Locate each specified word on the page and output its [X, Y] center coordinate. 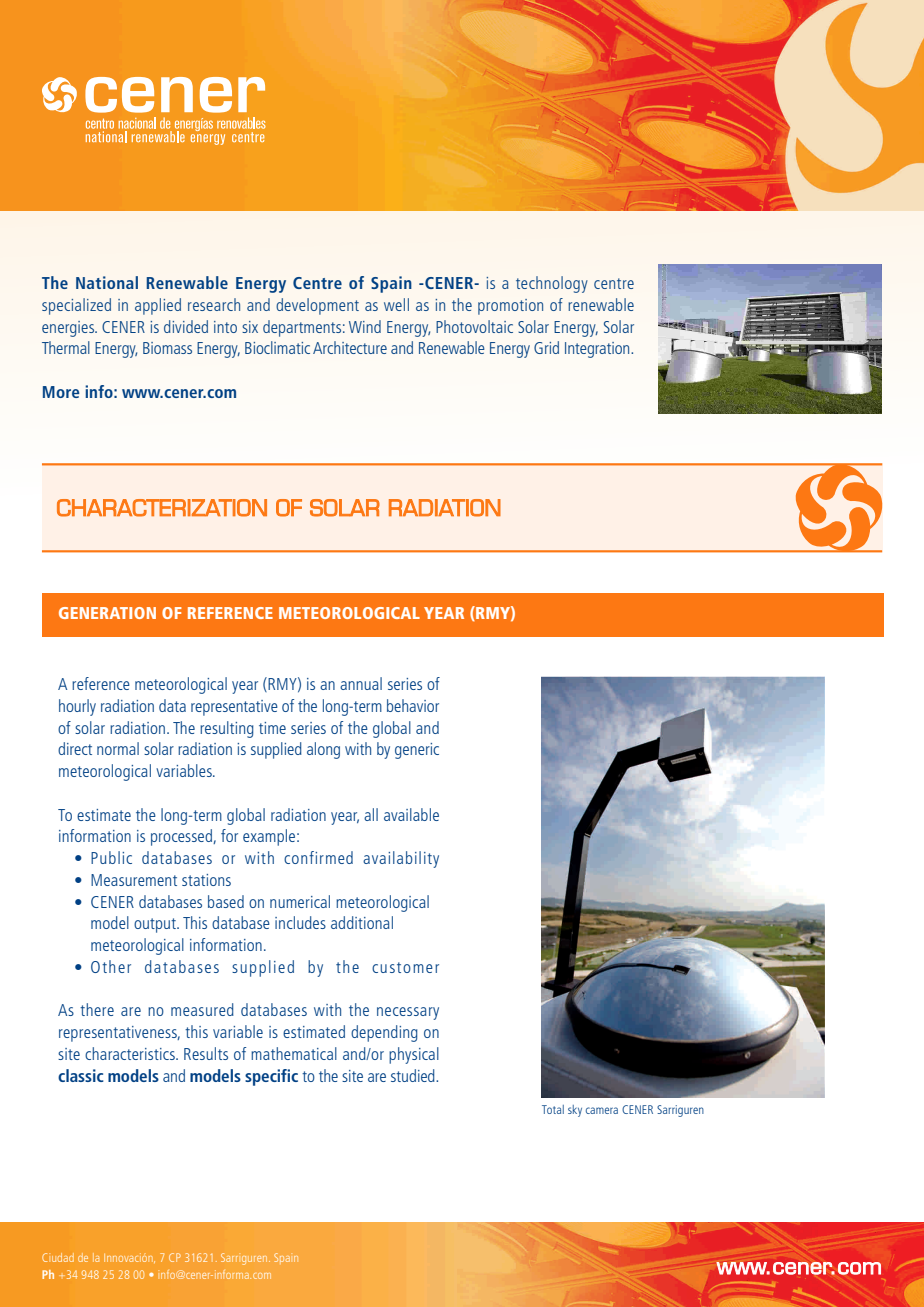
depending [384, 1033]
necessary [408, 1013]
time [272, 728]
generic [417, 751]
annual [361, 683]
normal [118, 748]
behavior [413, 705]
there [97, 1009]
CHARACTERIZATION [162, 508]
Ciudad [58, 1257]
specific [271, 1077]
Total [553, 1109]
